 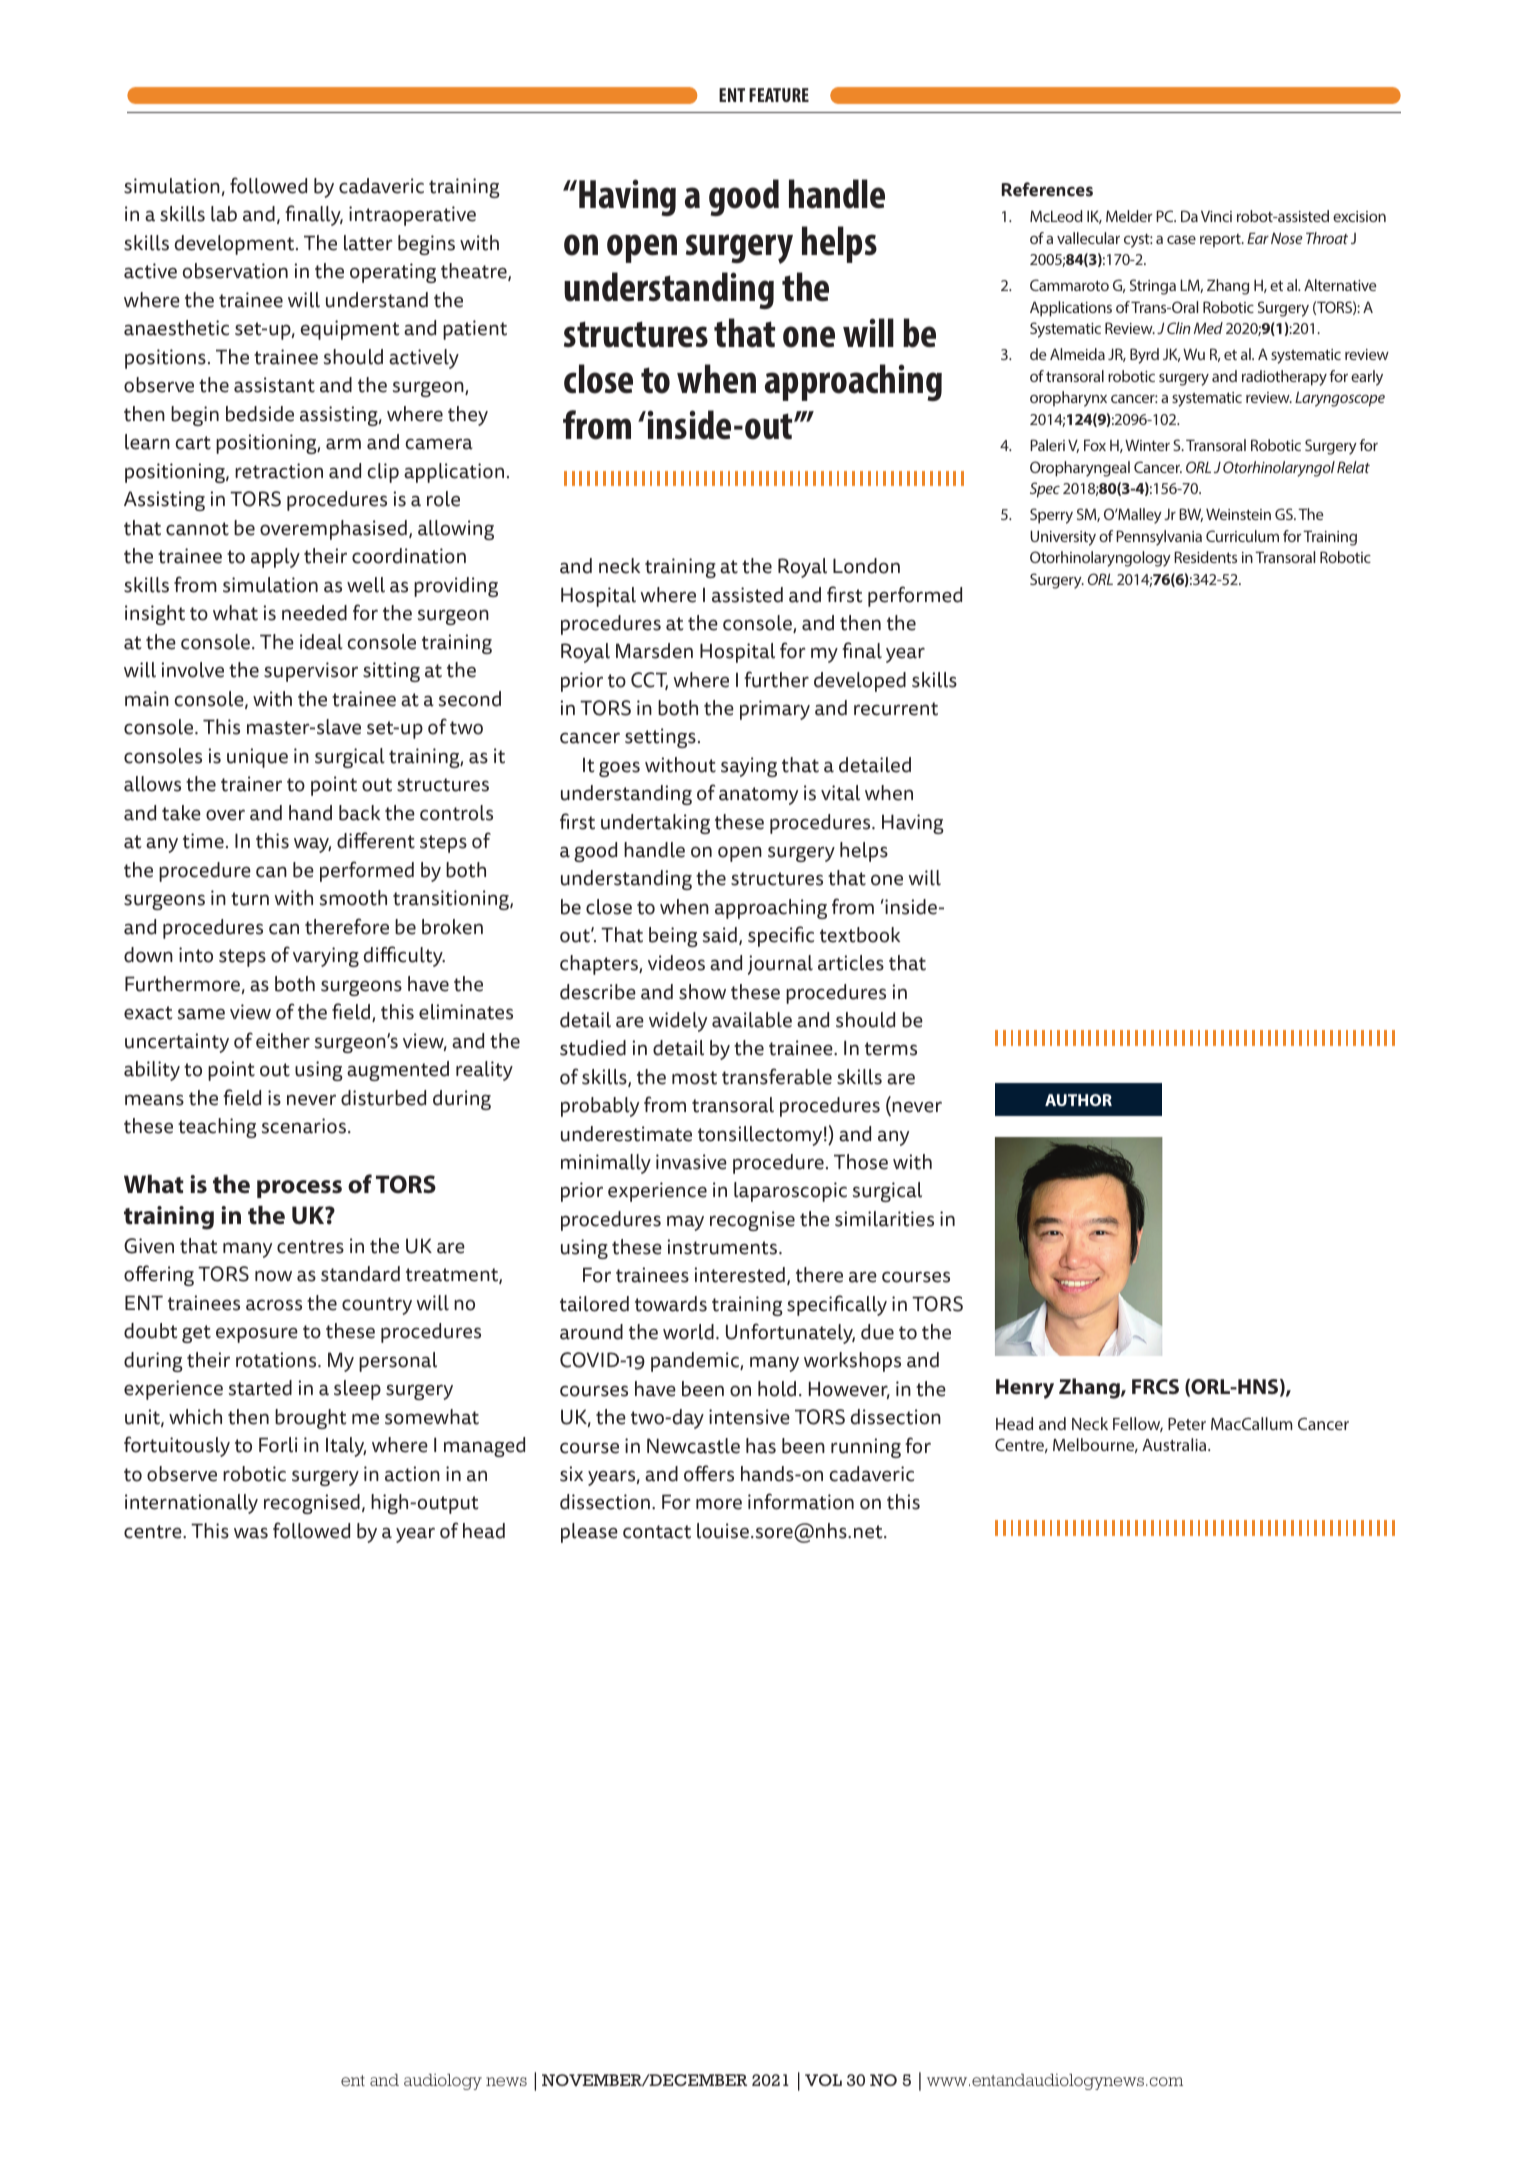 What do you see at coordinates (283, 1041) in the screenshot?
I see `either` at bounding box center [283, 1041].
